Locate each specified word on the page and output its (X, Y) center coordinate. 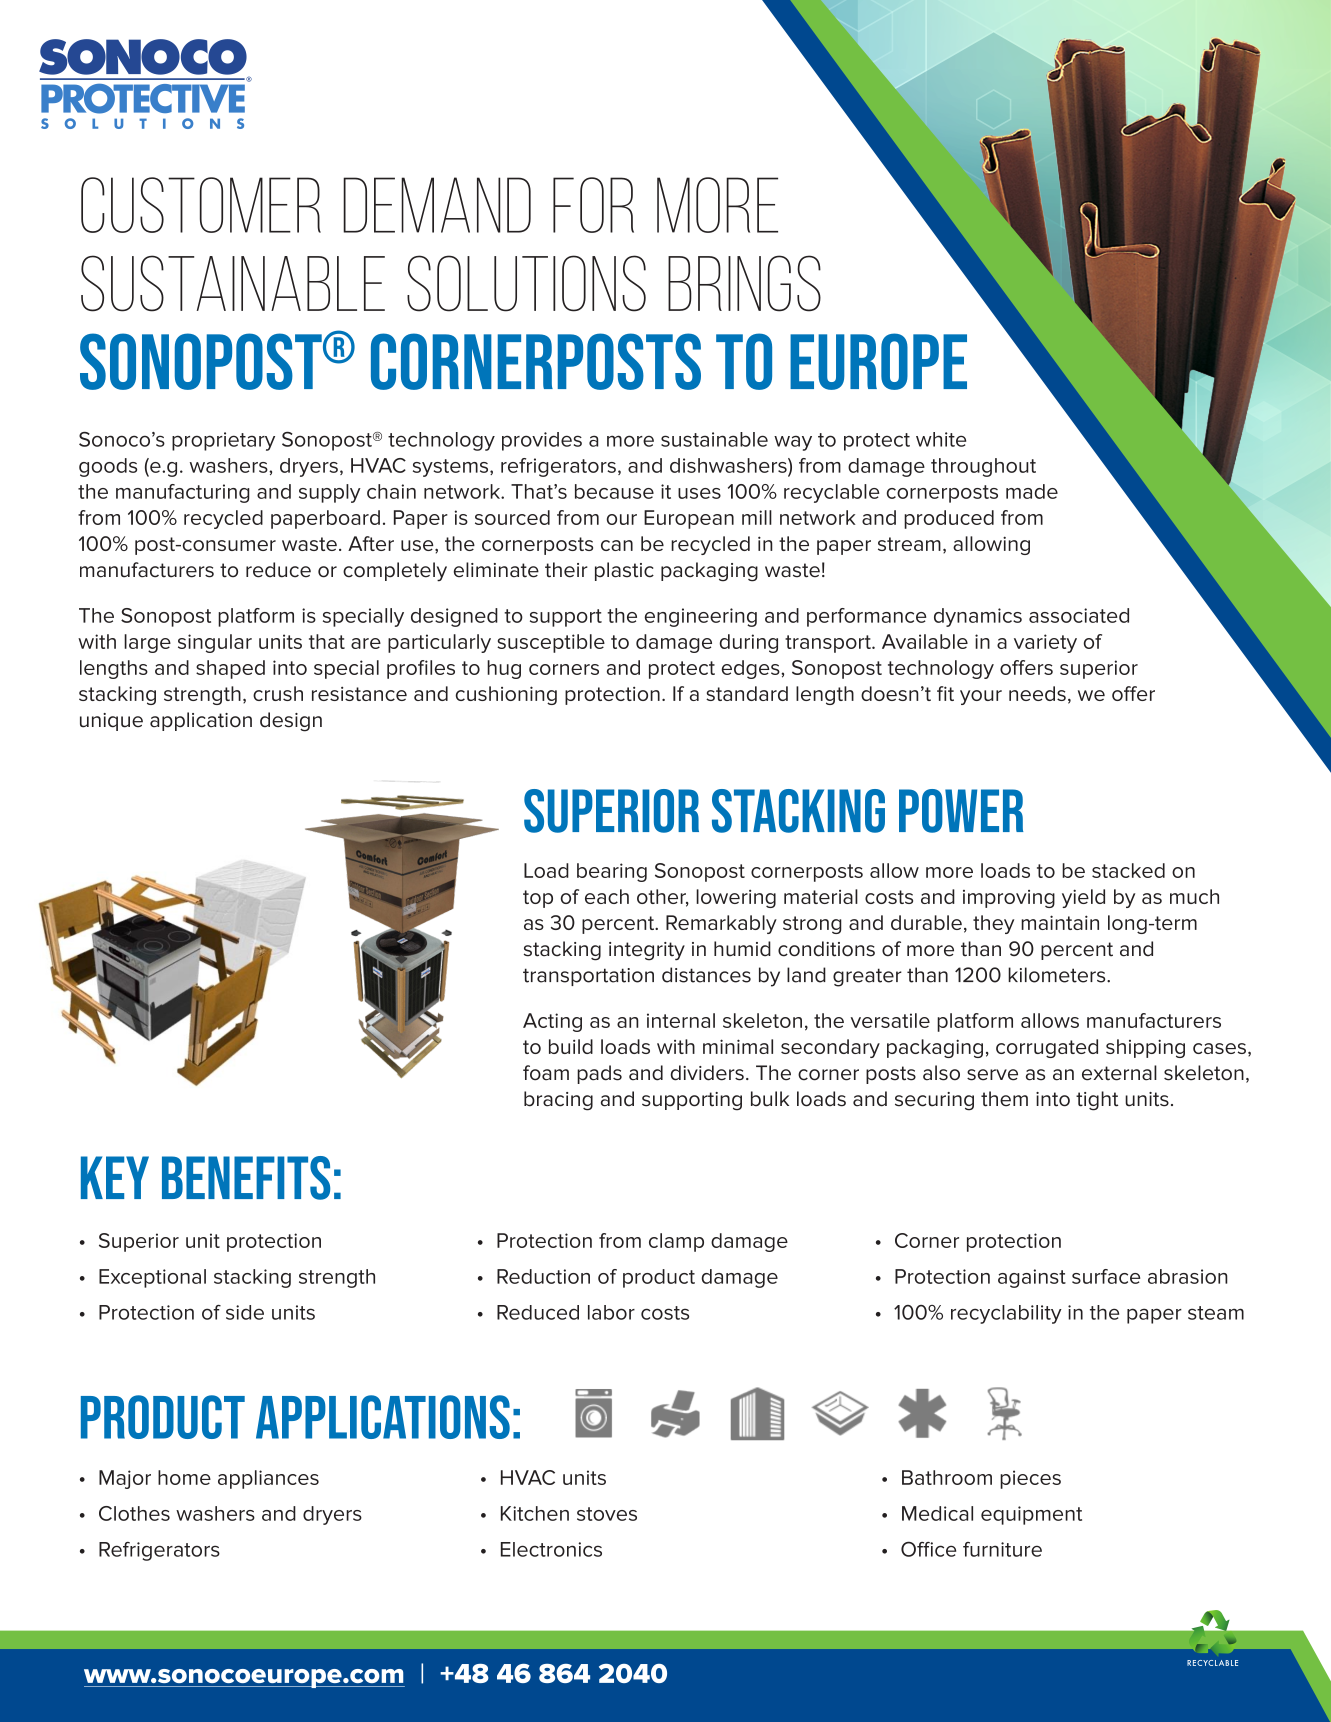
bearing (612, 872)
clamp (676, 1242)
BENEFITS (246, 1178)
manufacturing (183, 493)
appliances (268, 1479)
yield (1083, 898)
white (941, 439)
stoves (607, 1514)
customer (201, 205)
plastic (624, 571)
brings (744, 283)
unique (111, 722)
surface (1106, 1276)
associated (1079, 615)
